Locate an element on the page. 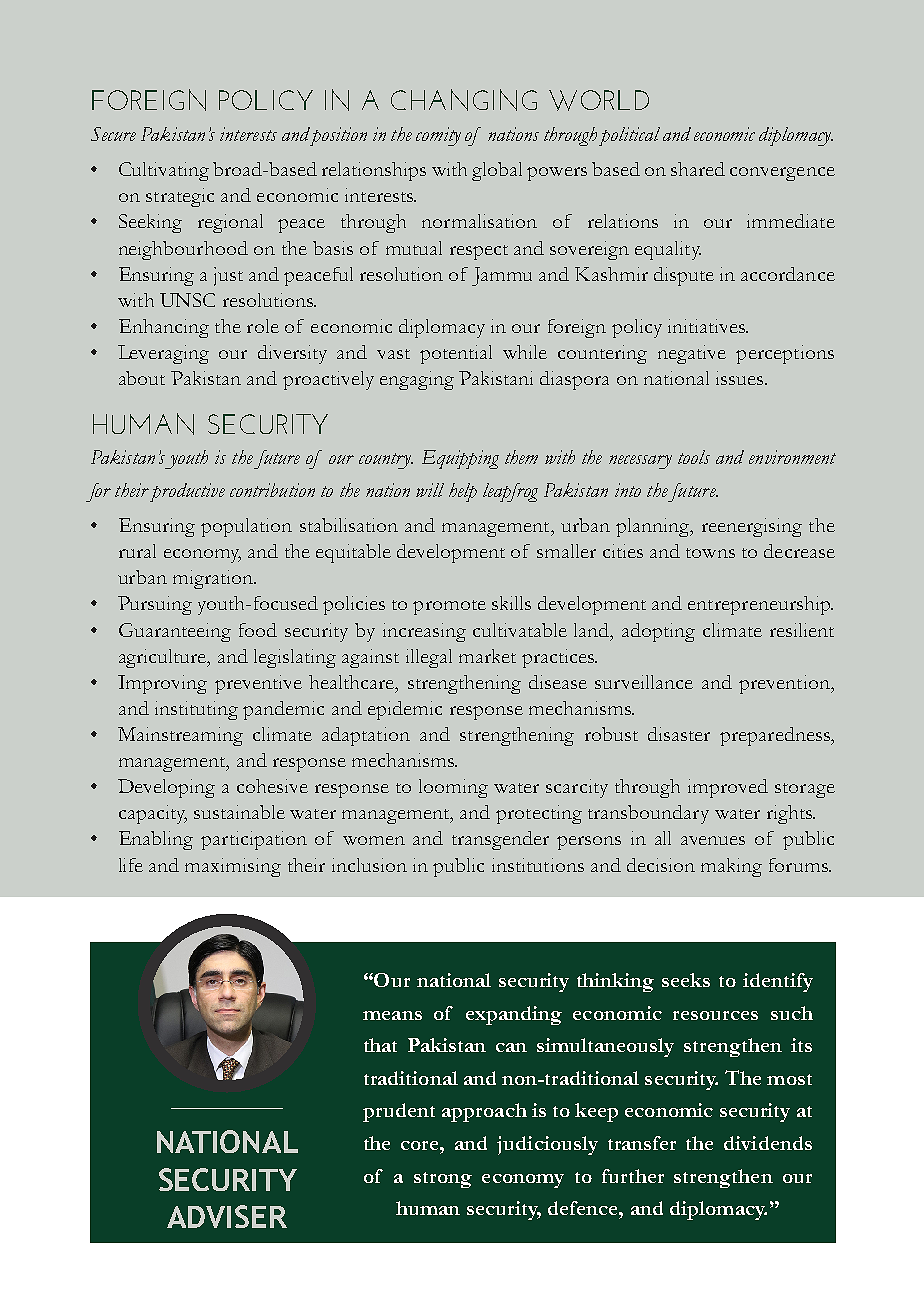  tools is located at coordinates (694, 457).
